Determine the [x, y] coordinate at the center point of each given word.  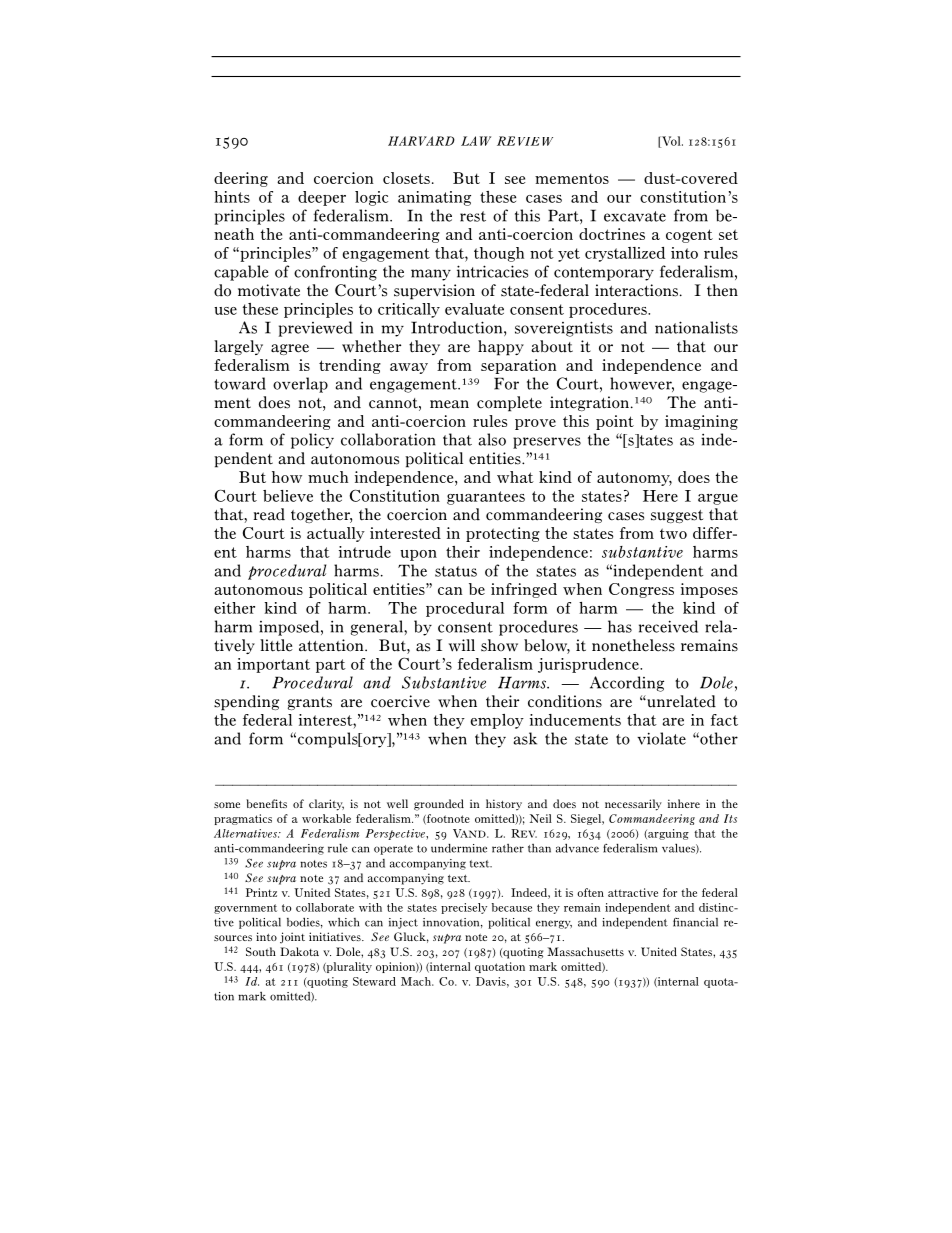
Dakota [299, 951]
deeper [322, 198]
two [673, 533]
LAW [476, 141]
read [269, 514]
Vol [671, 142]
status [456, 571]
